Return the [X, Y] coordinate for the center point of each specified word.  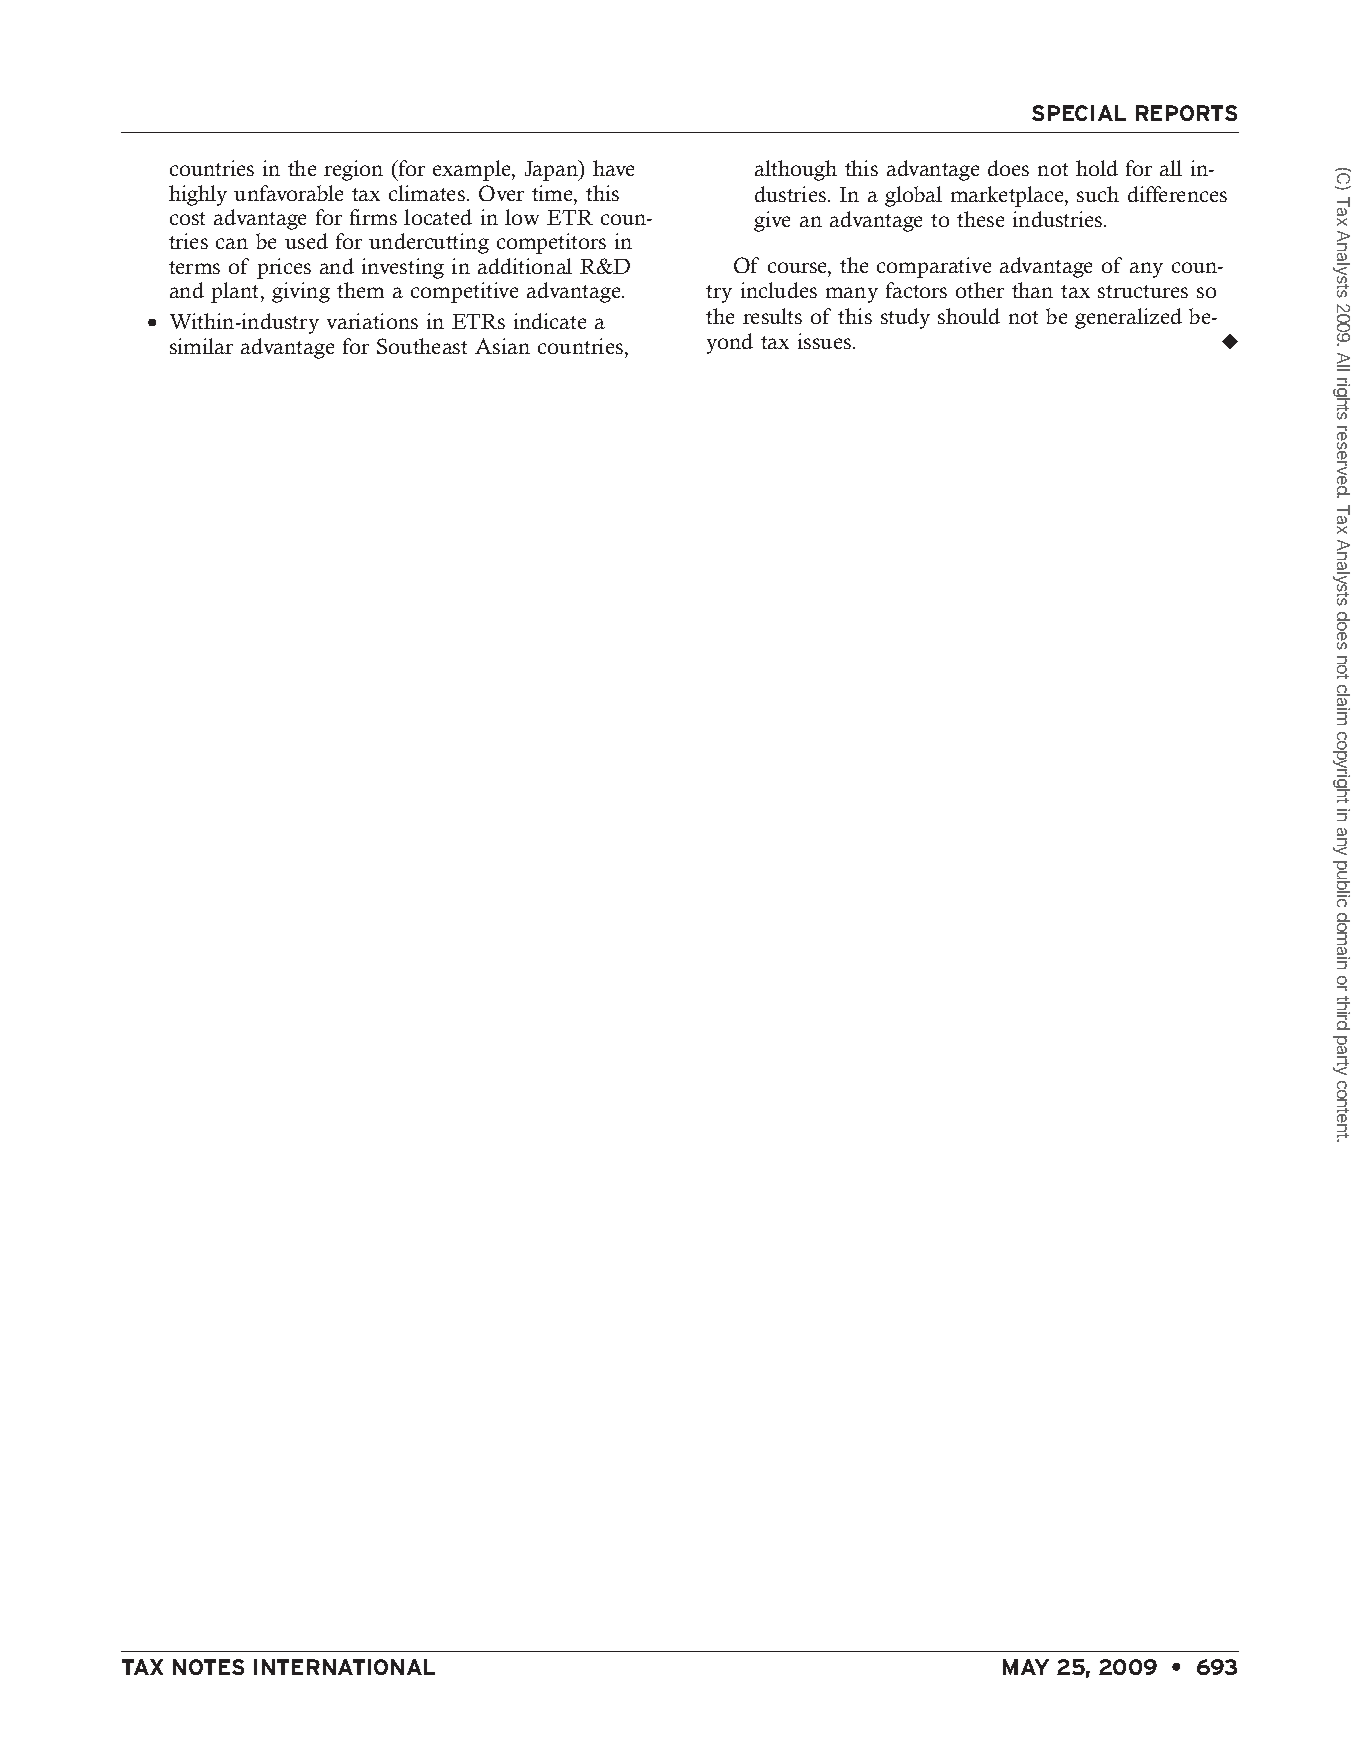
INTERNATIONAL [344, 1667]
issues [826, 341]
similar [201, 346]
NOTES [208, 1667]
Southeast [422, 346]
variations [372, 321]
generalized [1128, 318]
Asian [502, 346]
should [969, 316]
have [613, 168]
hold [1097, 168]
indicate [550, 321]
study [905, 318]
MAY [1026, 1667]
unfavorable [288, 193]
